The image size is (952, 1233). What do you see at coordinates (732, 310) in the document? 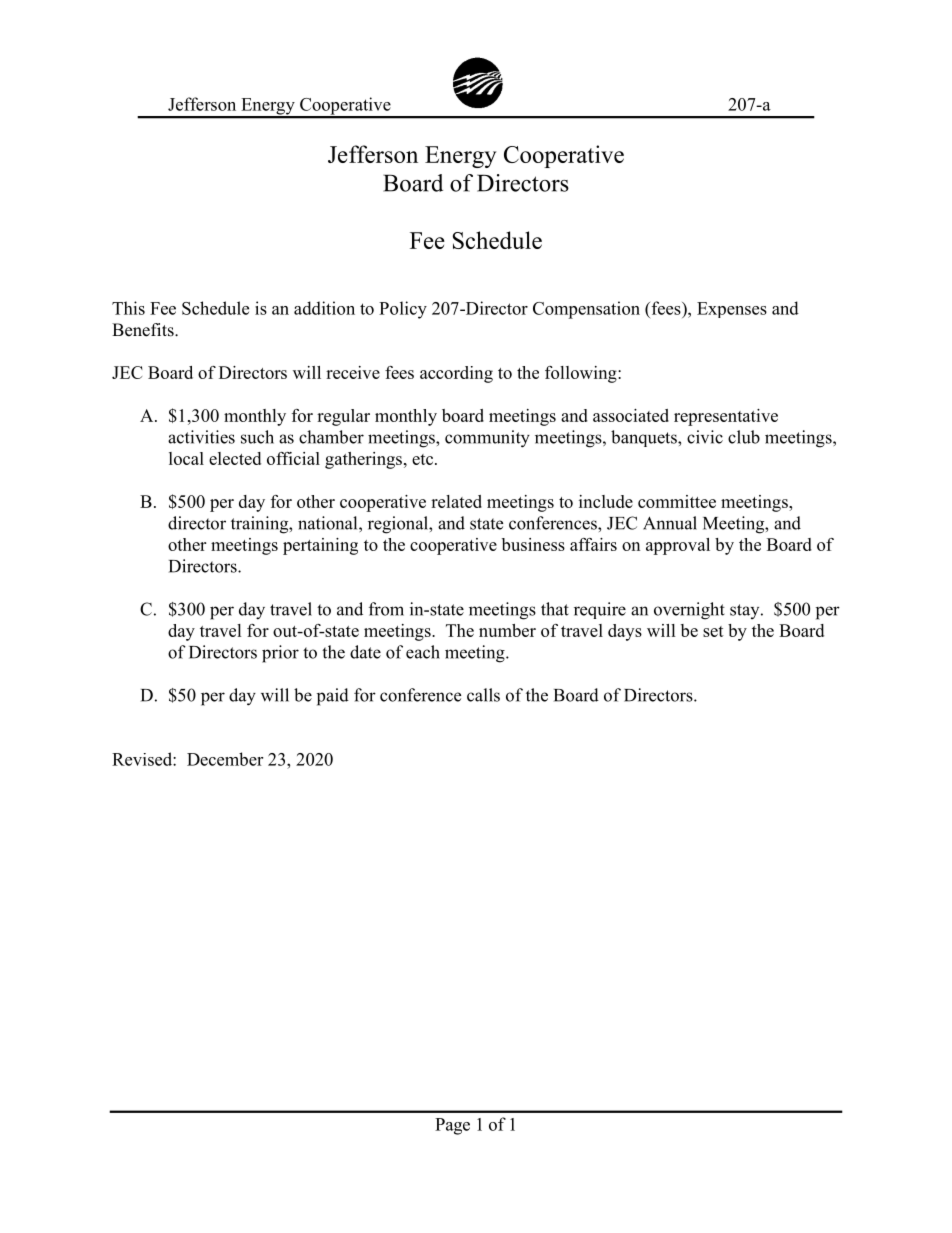
I see `Expenses` at bounding box center [732, 310].
